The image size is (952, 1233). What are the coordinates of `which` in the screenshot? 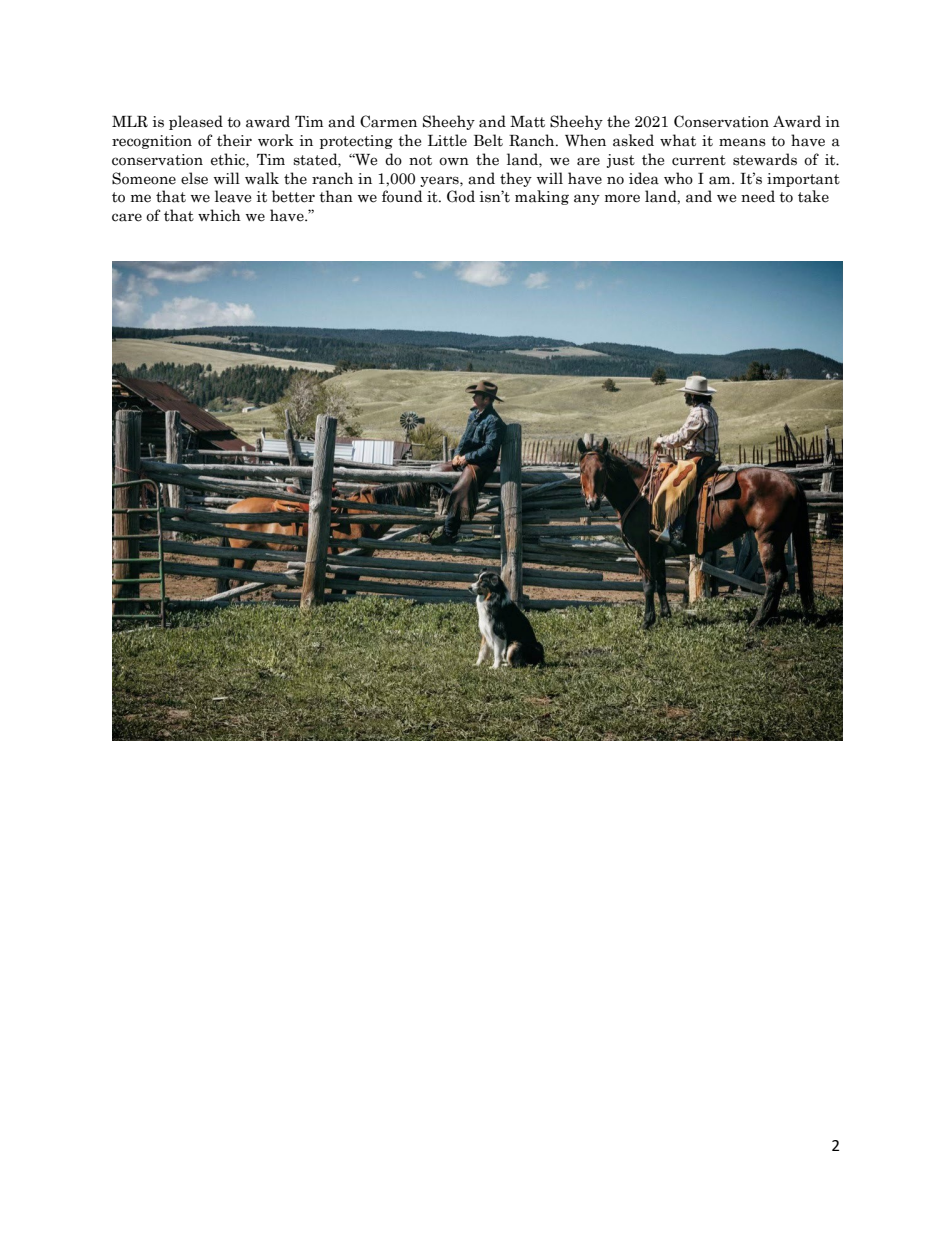 It's located at (219, 215).
